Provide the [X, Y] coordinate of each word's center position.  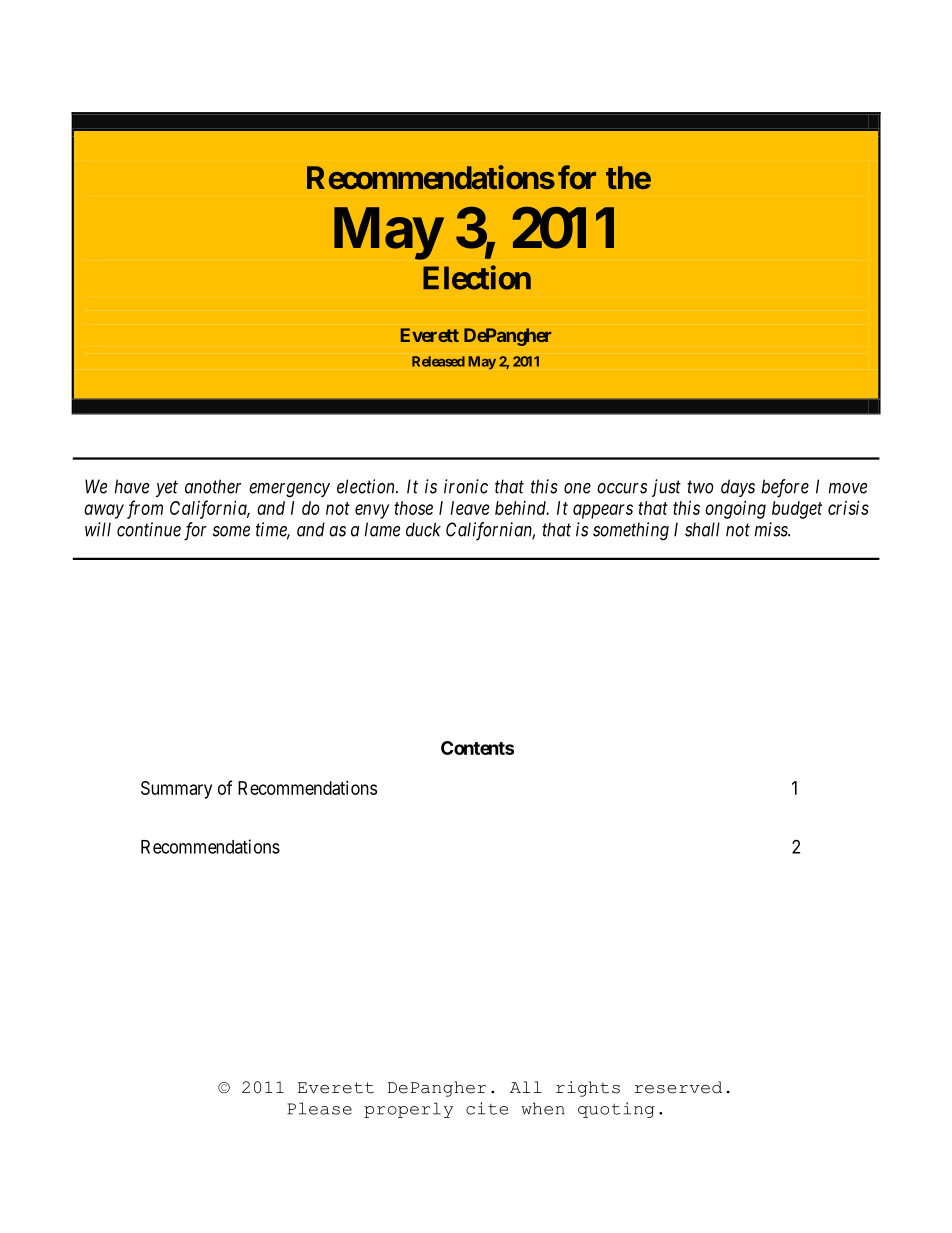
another [213, 486]
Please [319, 1108]
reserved [678, 1087]
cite [487, 1108]
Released [438, 361]
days [738, 488]
